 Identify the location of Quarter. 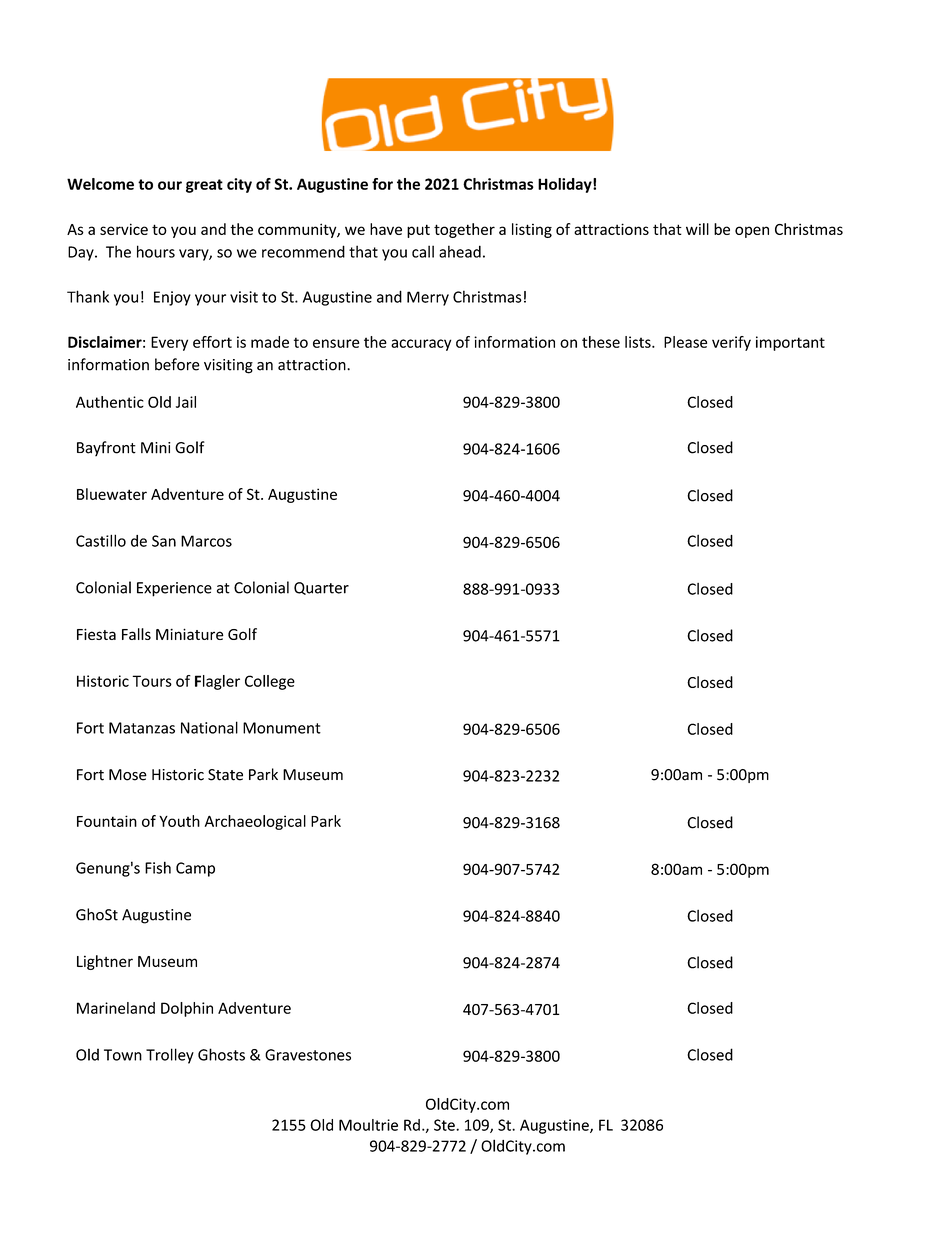
(321, 588).
